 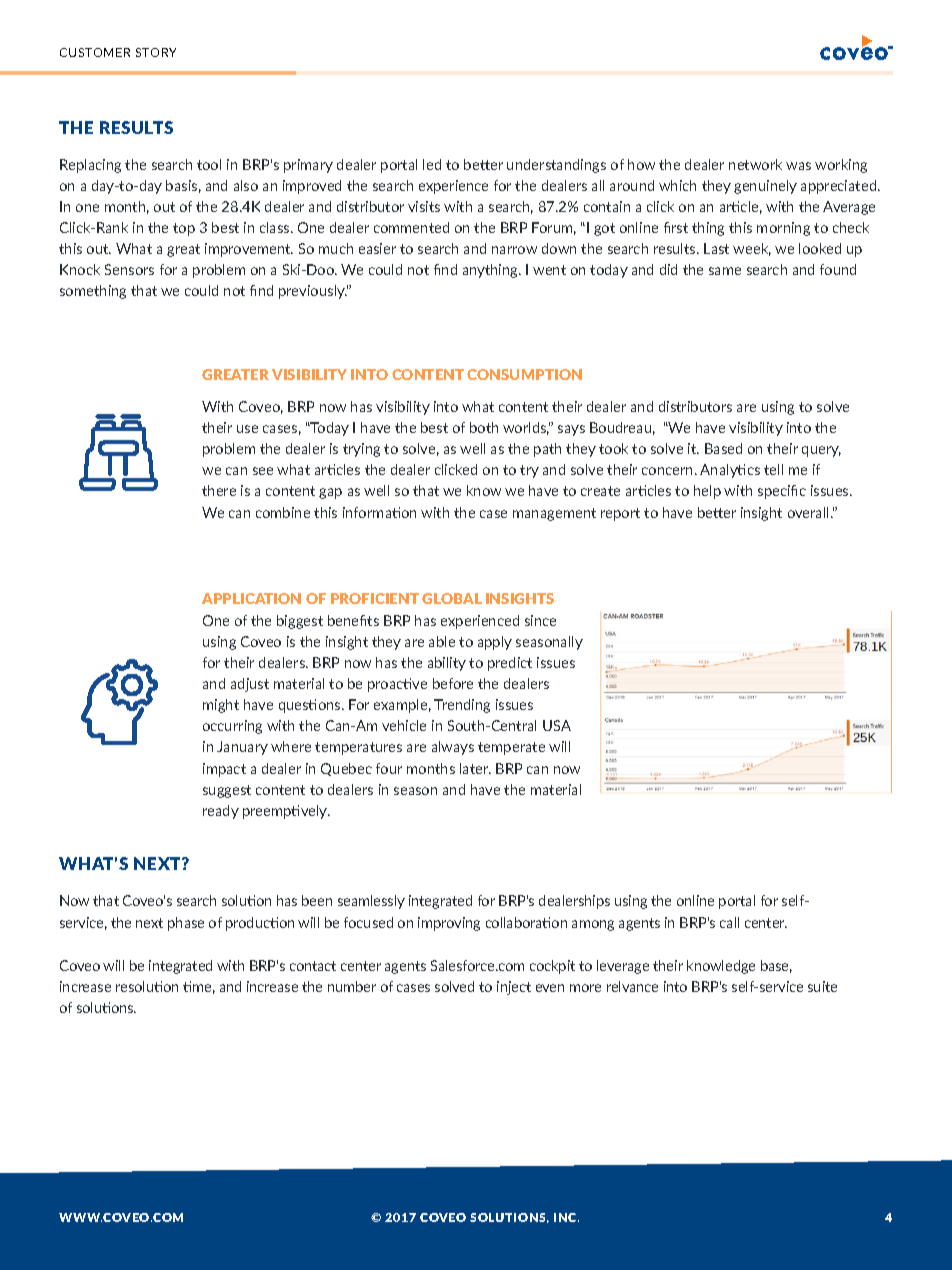 I want to click on tell, so click(x=773, y=469).
